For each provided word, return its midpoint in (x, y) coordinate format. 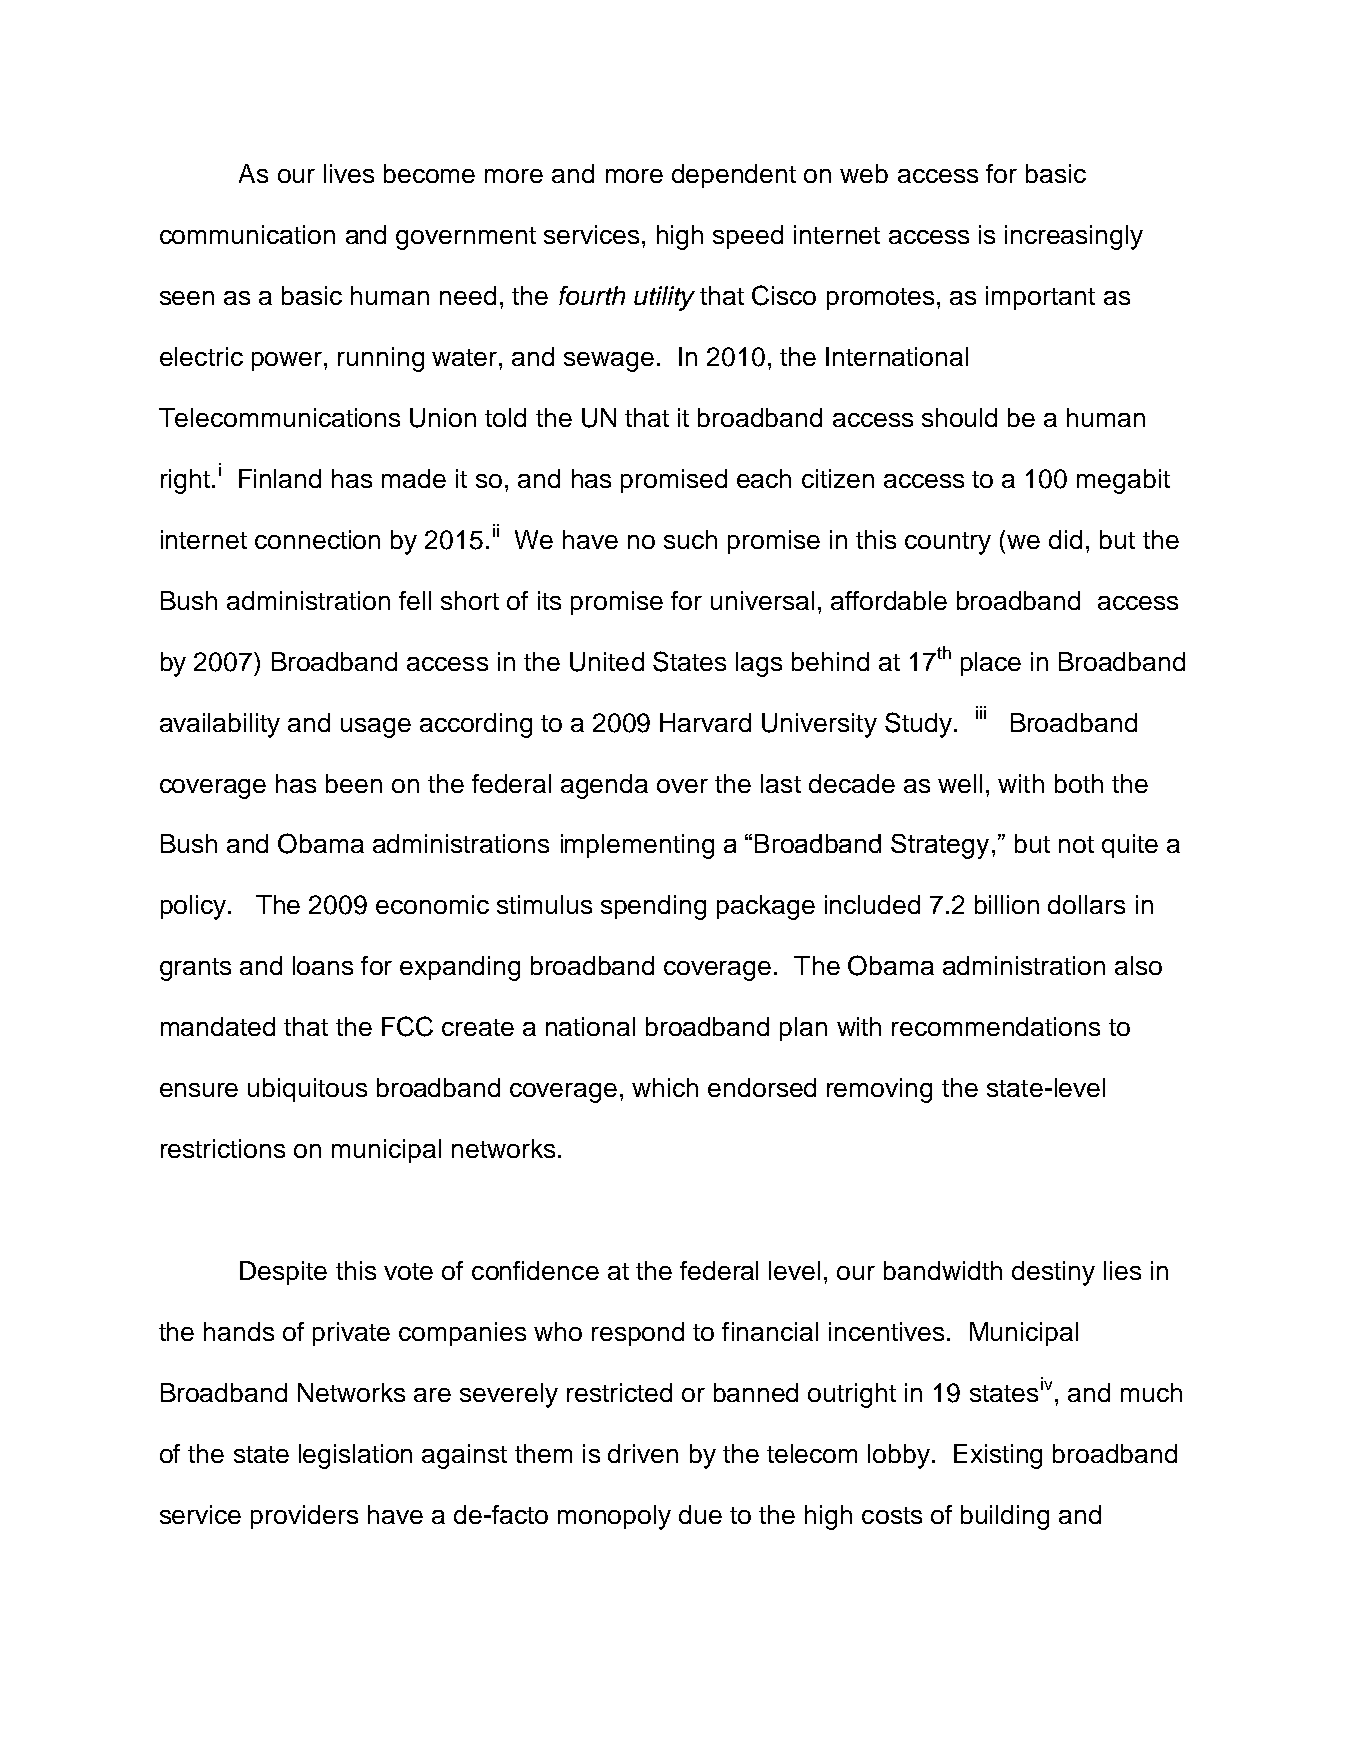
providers (304, 1517)
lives (349, 173)
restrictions (223, 1148)
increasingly (1074, 237)
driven (643, 1453)
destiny (1053, 1273)
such (690, 539)
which (665, 1087)
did (1065, 539)
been (354, 783)
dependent (734, 176)
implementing (637, 846)
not (1076, 844)
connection (317, 539)
